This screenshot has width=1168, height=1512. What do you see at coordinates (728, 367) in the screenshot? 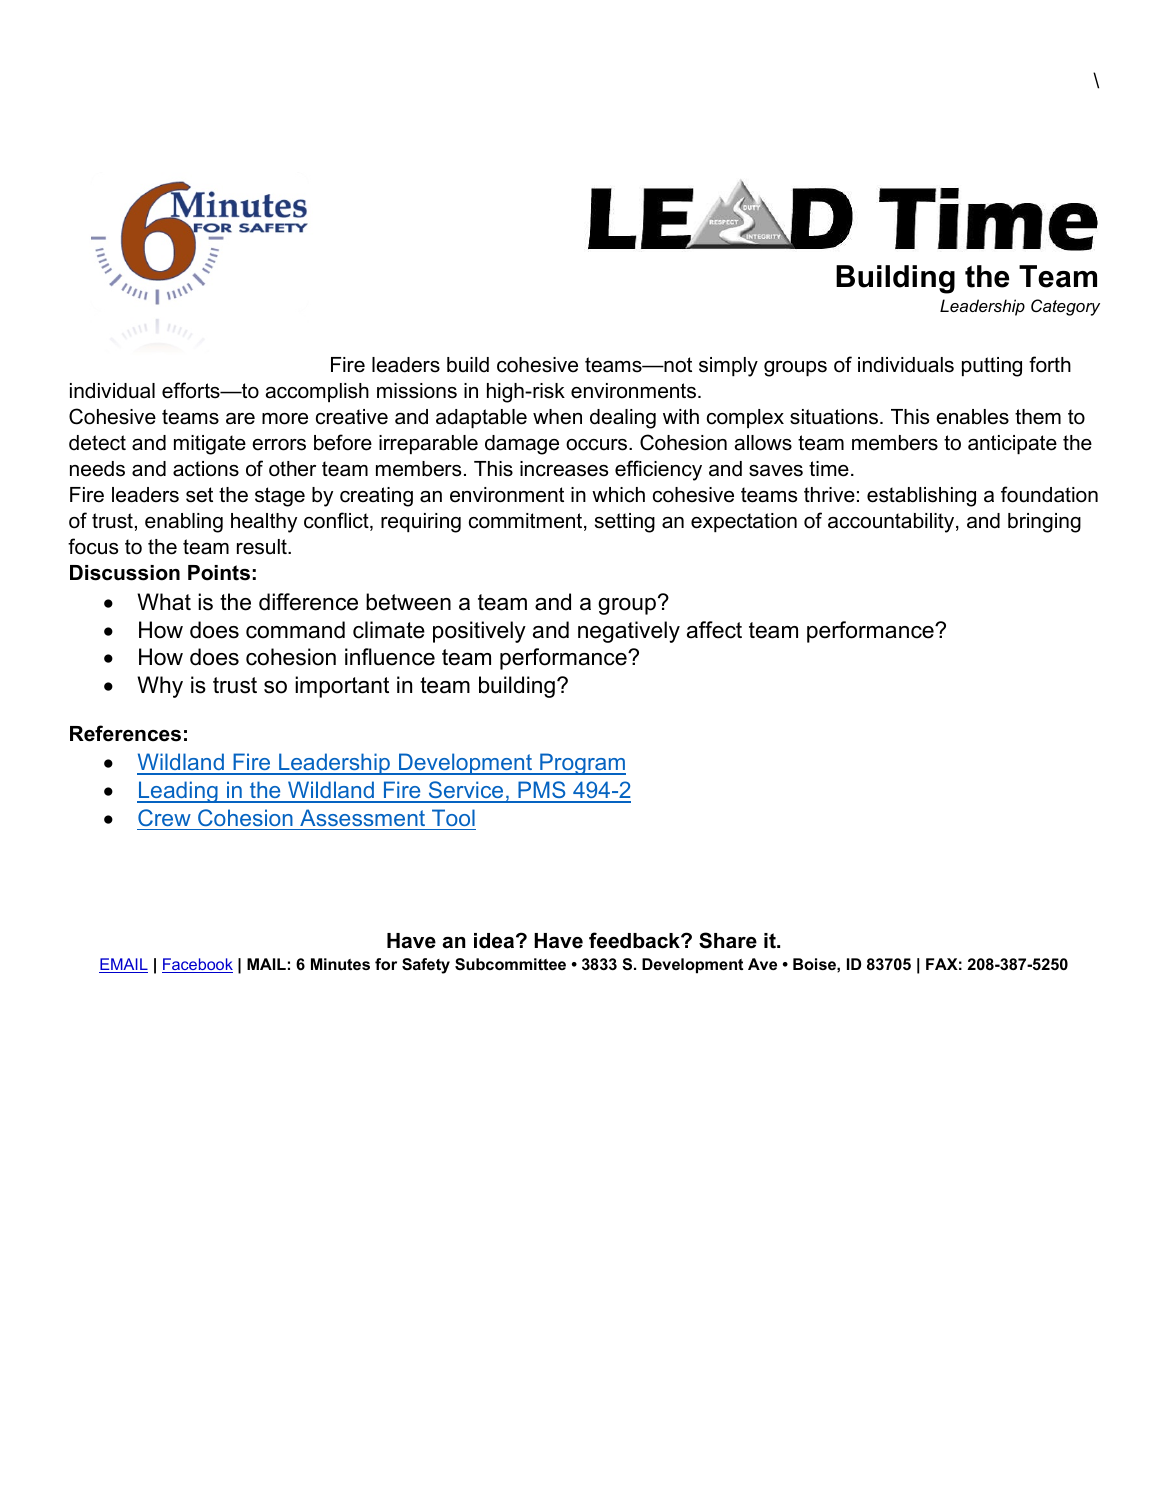
I see `simply` at bounding box center [728, 367].
